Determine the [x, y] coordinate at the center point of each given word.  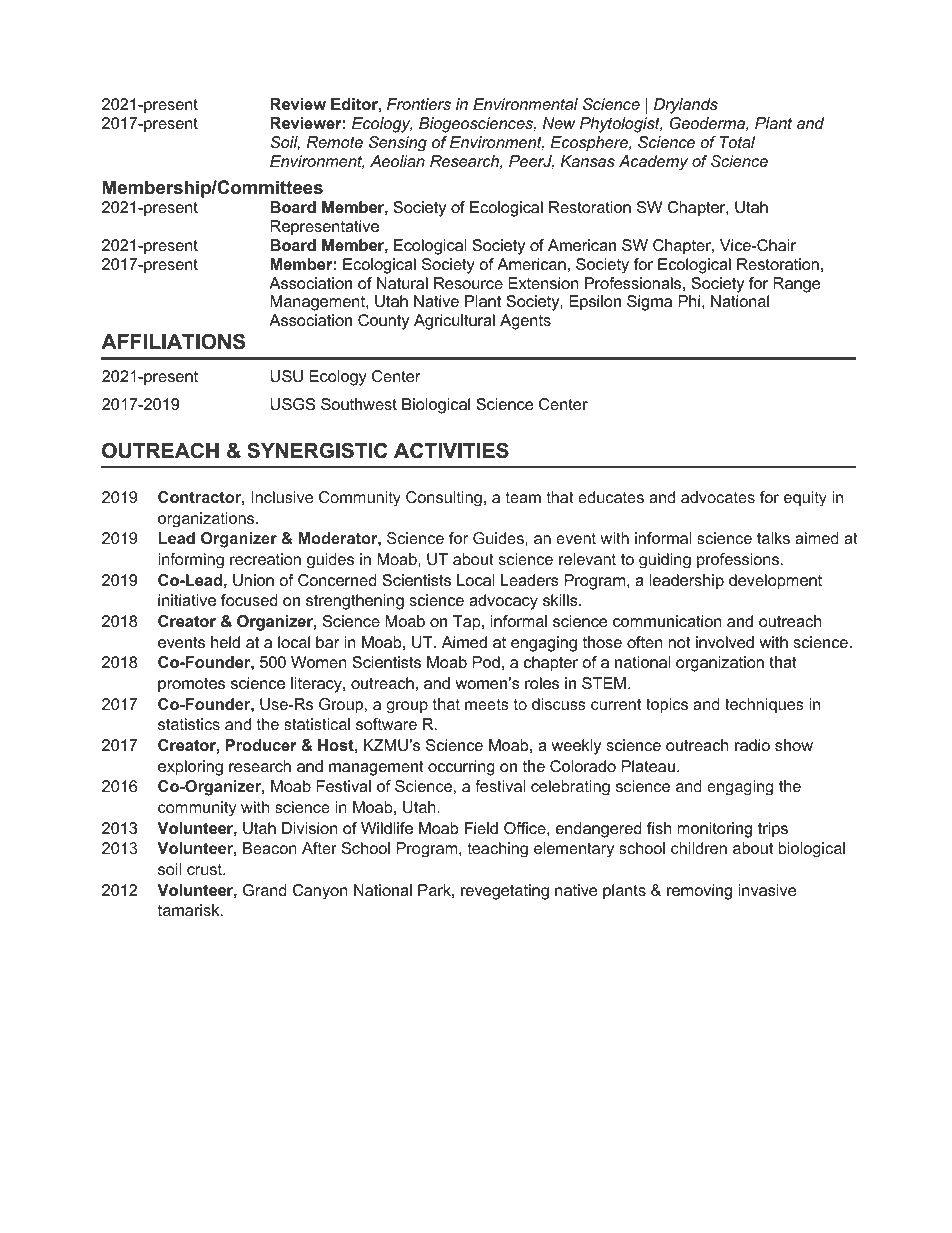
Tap [468, 623]
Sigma [649, 303]
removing [699, 892]
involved [725, 642]
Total [737, 142]
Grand [265, 890]
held [225, 642]
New [559, 123]
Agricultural [454, 322]
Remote [335, 142]
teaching [497, 850]
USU [286, 376]
